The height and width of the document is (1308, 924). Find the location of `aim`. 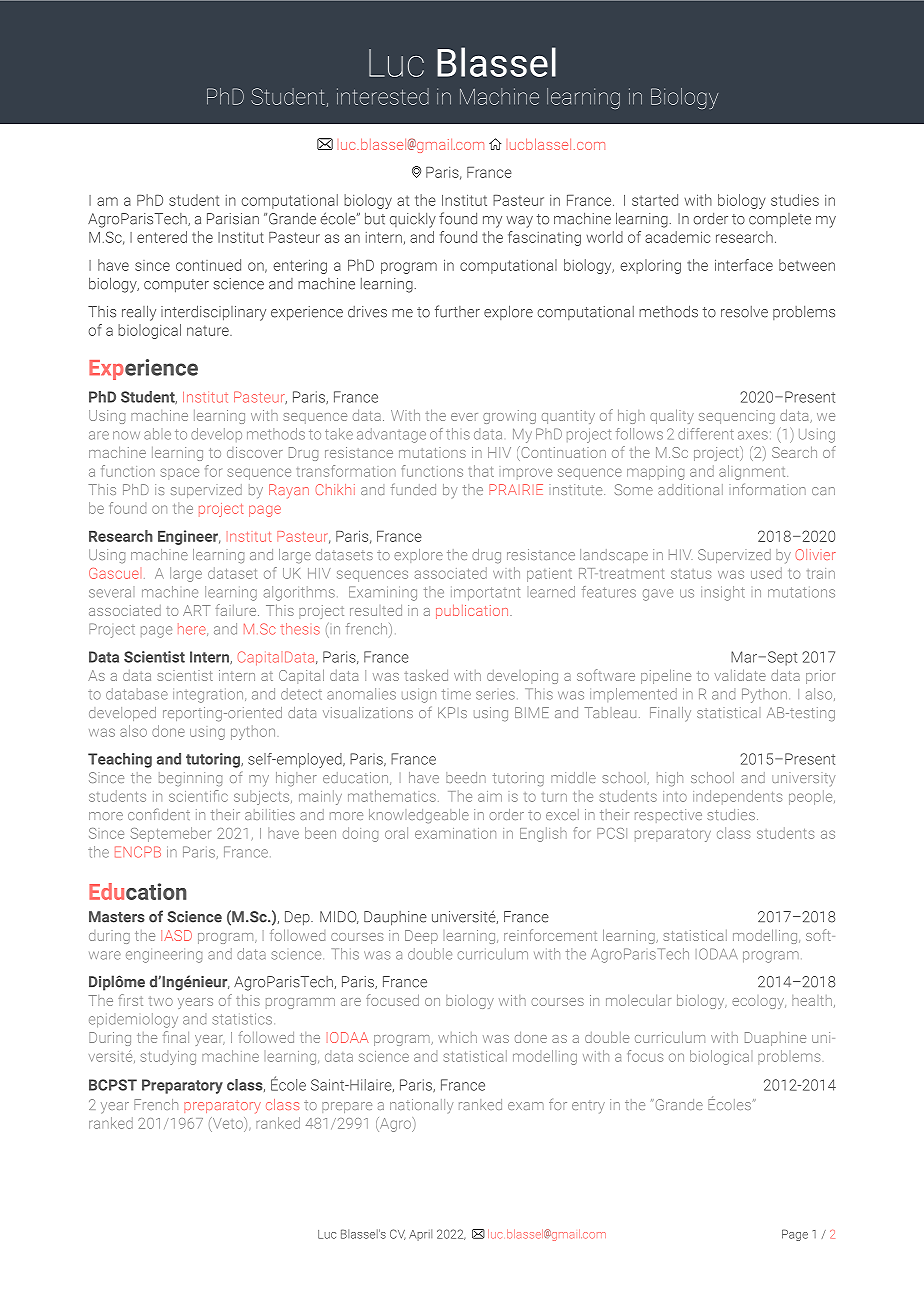

aim is located at coordinates (490, 796).
